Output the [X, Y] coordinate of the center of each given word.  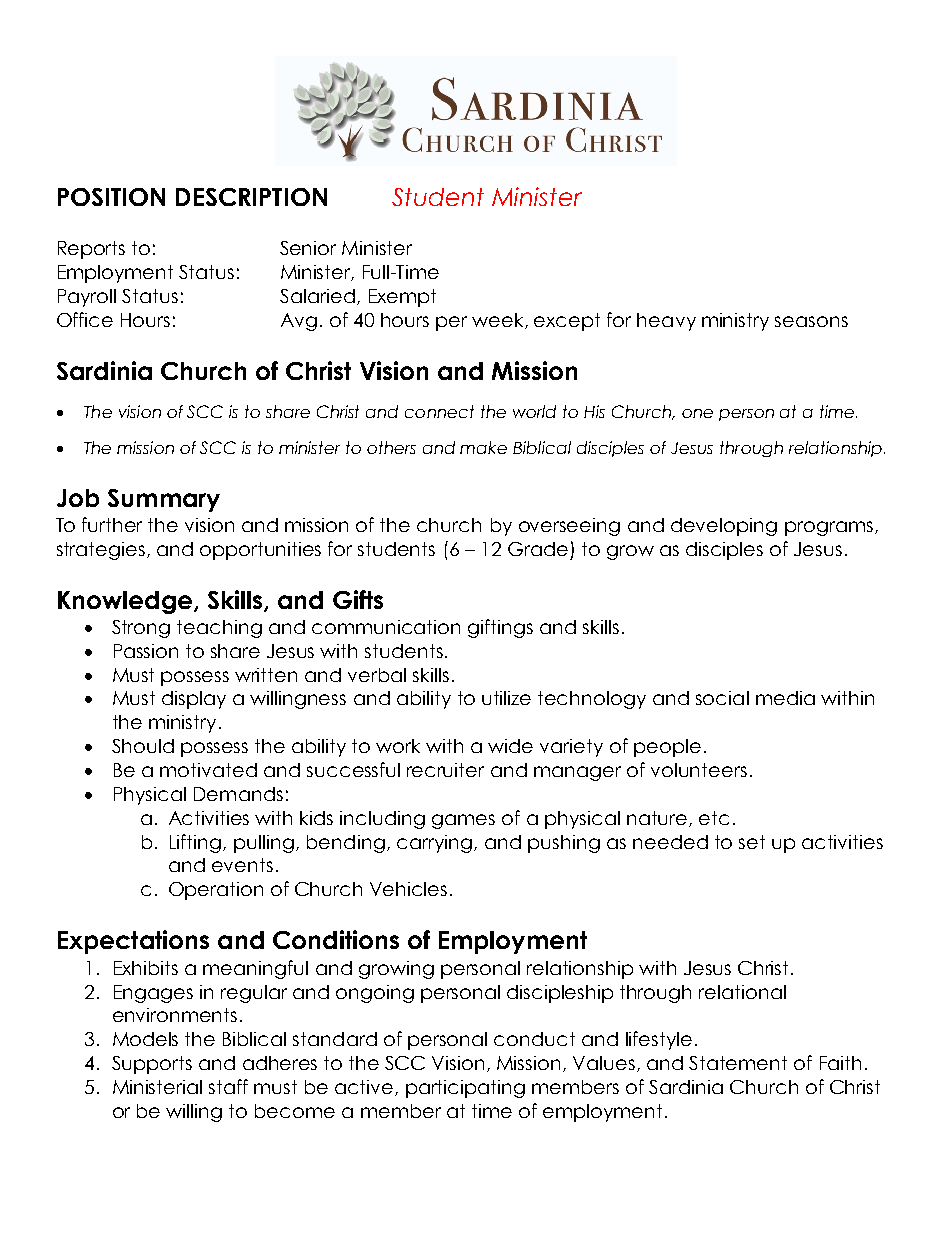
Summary [164, 500]
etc [714, 818]
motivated [208, 770]
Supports [152, 1065]
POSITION [111, 197]
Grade [538, 549]
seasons [811, 321]
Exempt [402, 298]
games [463, 821]
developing [724, 527]
